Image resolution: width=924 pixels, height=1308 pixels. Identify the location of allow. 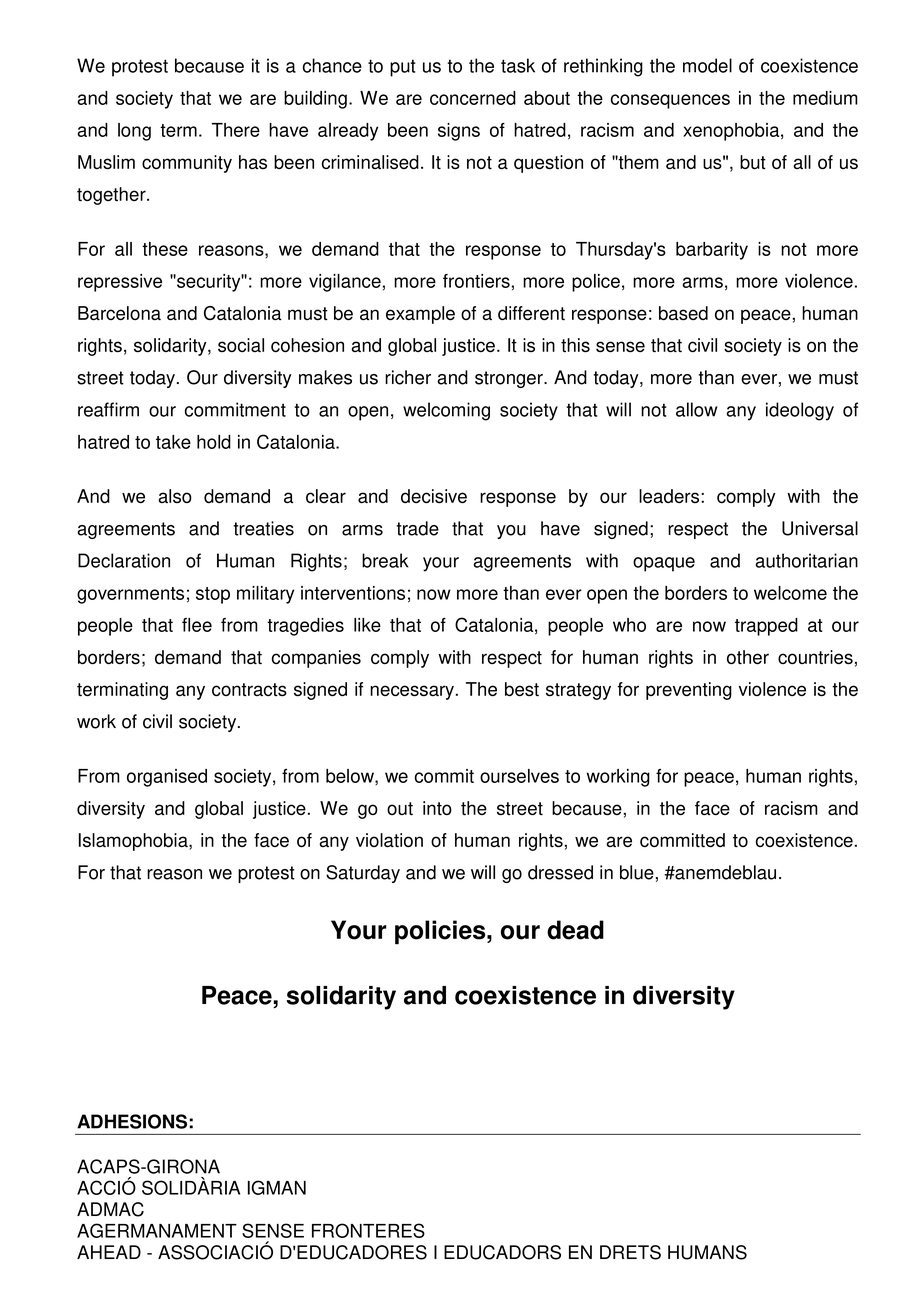
(696, 409).
